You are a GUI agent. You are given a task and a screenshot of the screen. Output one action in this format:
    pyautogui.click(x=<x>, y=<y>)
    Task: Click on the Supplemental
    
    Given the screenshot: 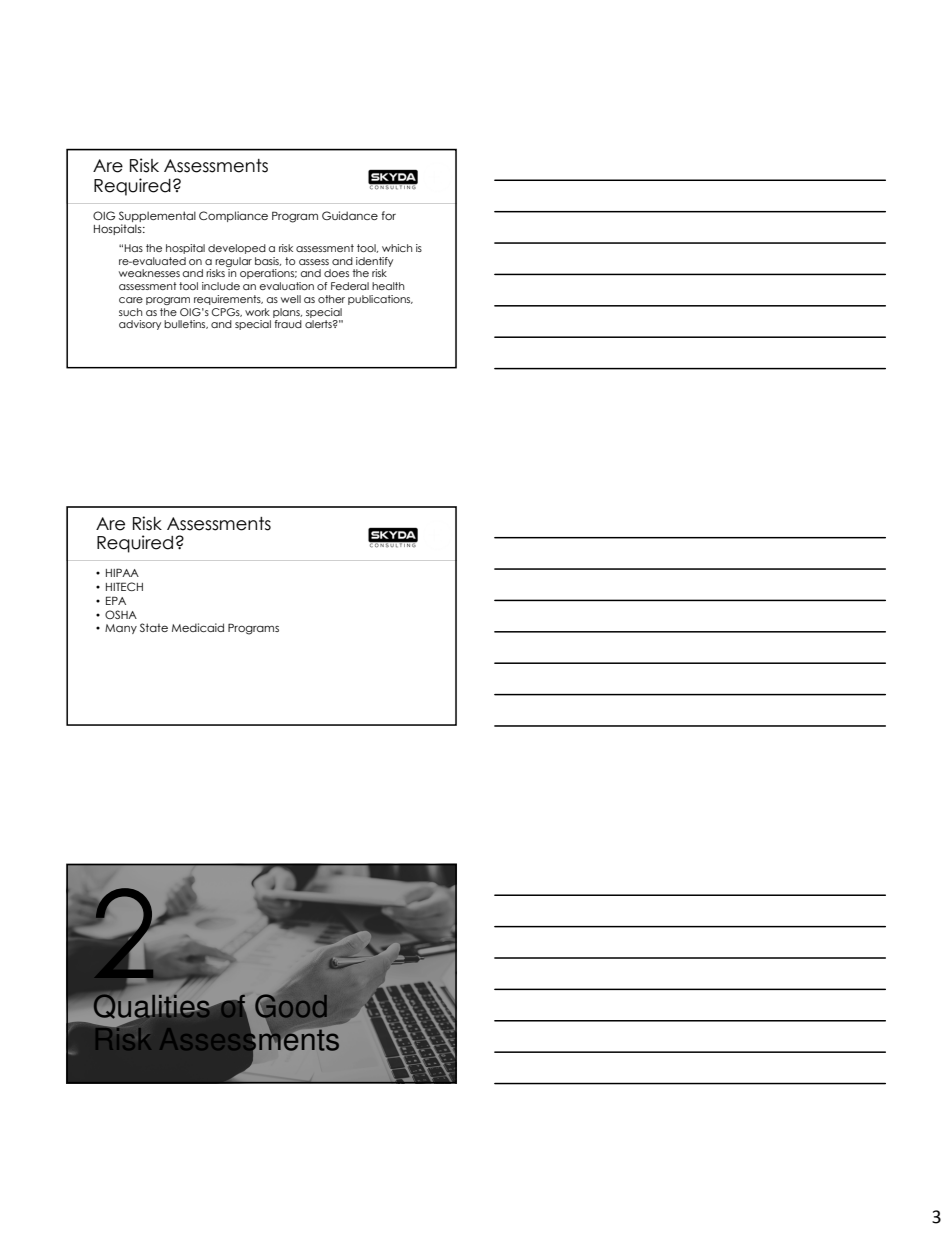 What is the action you would take?
    pyautogui.click(x=157, y=216)
